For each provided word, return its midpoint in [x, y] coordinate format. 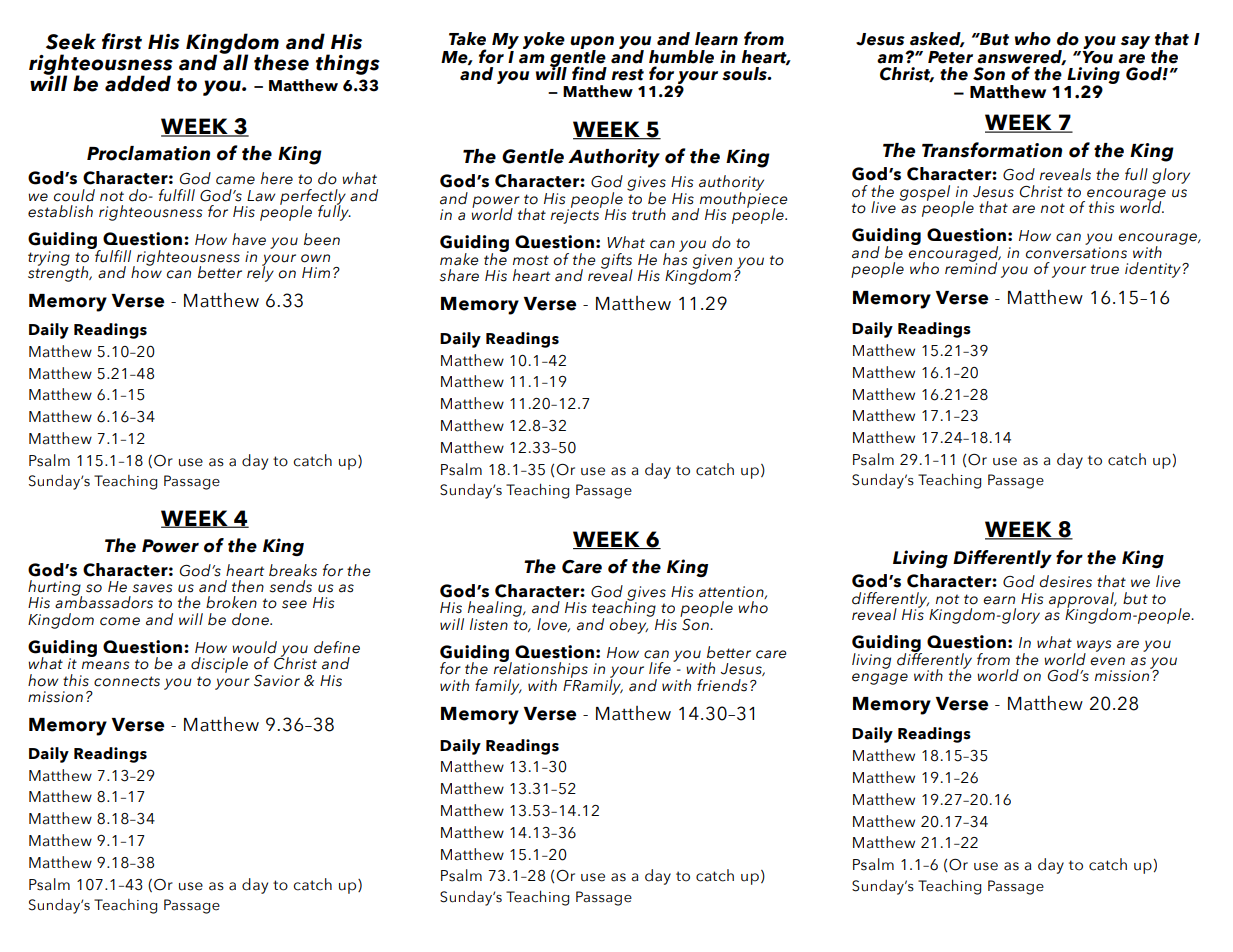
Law [261, 196]
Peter [950, 57]
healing [496, 610]
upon [592, 44]
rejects [576, 215]
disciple [219, 665]
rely [260, 273]
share [459, 275]
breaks [293, 570]
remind [971, 267]
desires [1065, 581]
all [234, 61]
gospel [924, 193]
